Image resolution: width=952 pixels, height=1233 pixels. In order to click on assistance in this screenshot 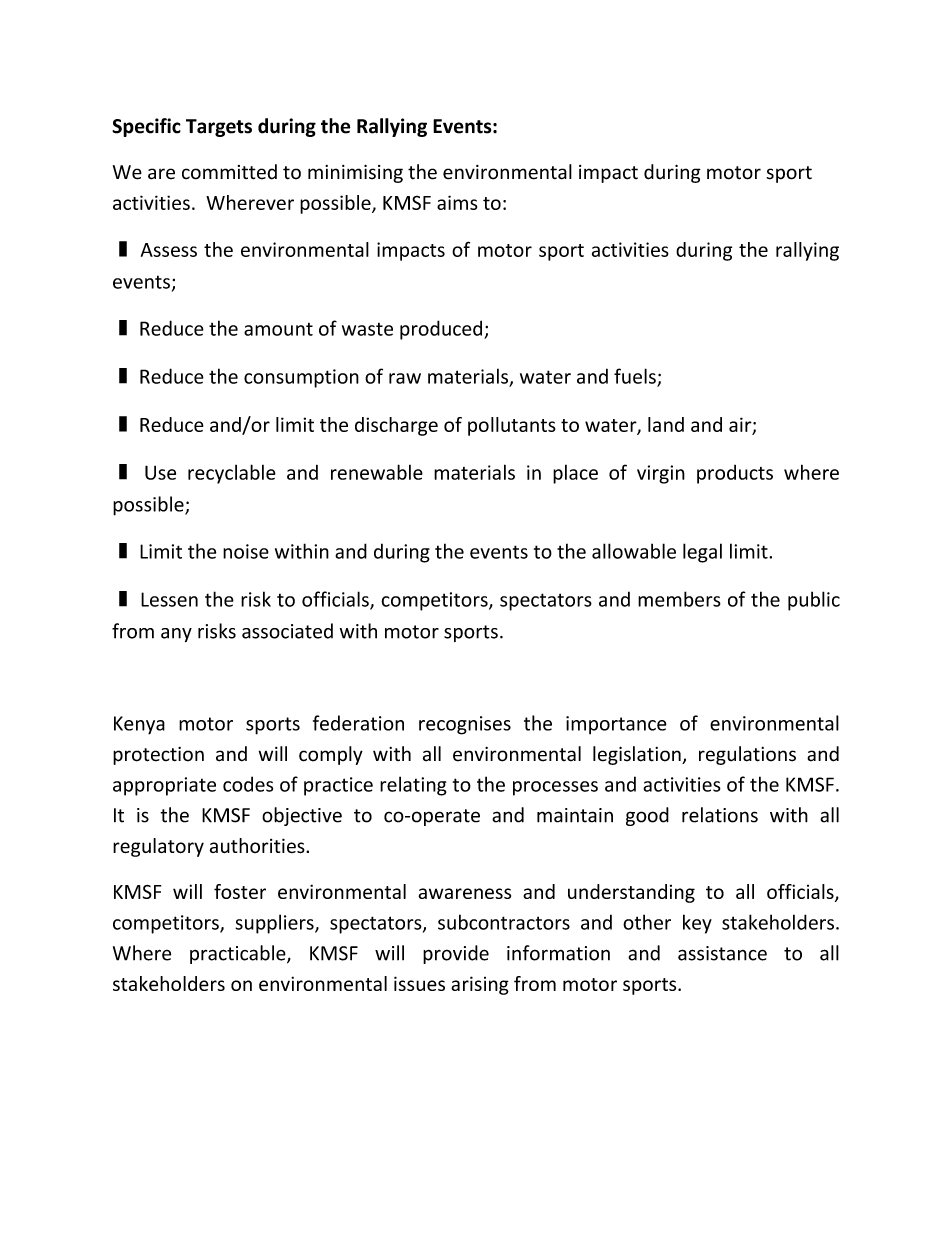, I will do `click(722, 953)`.
